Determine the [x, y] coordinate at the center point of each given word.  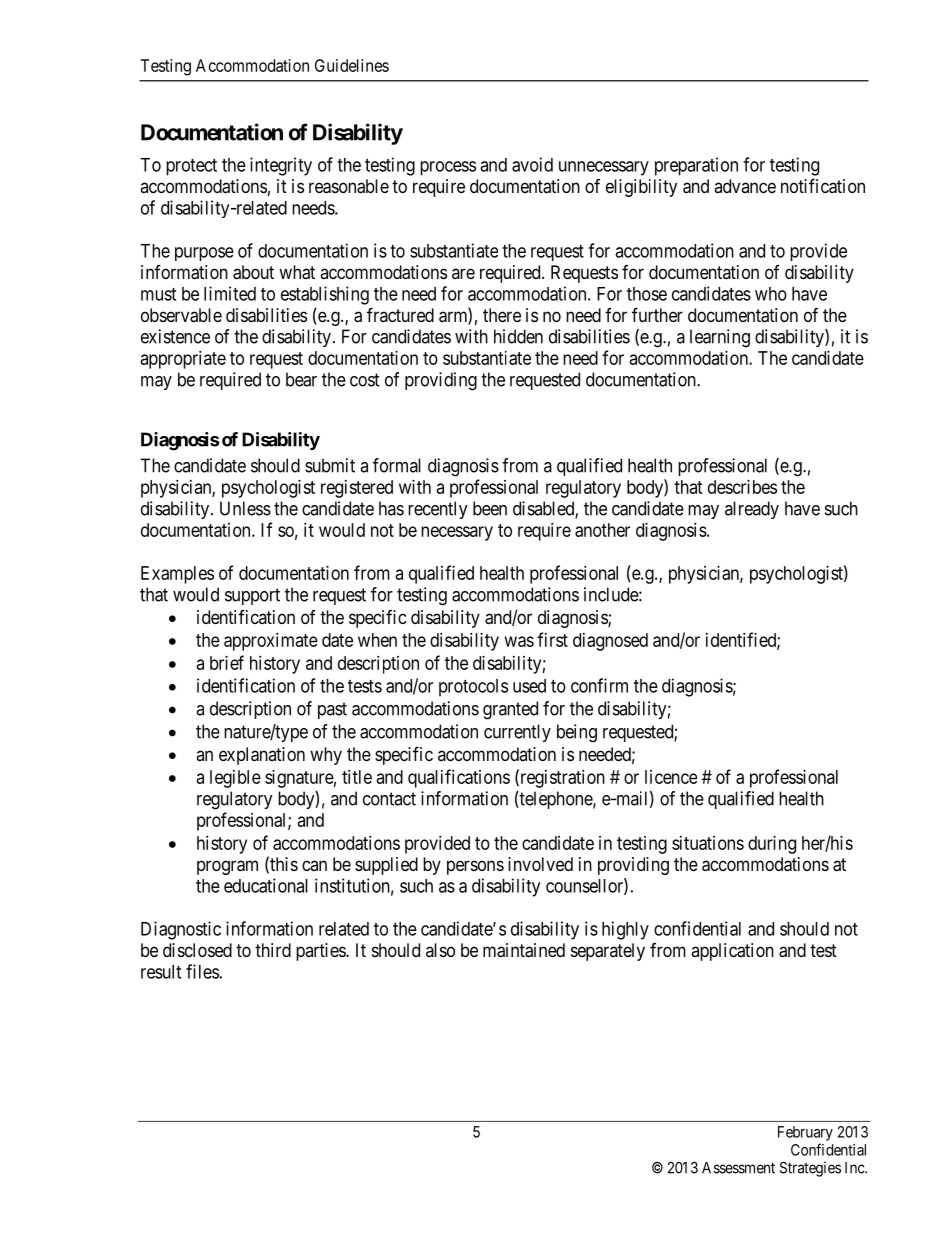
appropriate [183, 360]
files [202, 971]
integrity [281, 166]
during [772, 845]
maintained [524, 950]
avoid [532, 164]
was [519, 641]
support [252, 596]
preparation [696, 166]
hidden [518, 336]
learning [720, 338]
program [227, 867]
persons [475, 867]
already [752, 510]
